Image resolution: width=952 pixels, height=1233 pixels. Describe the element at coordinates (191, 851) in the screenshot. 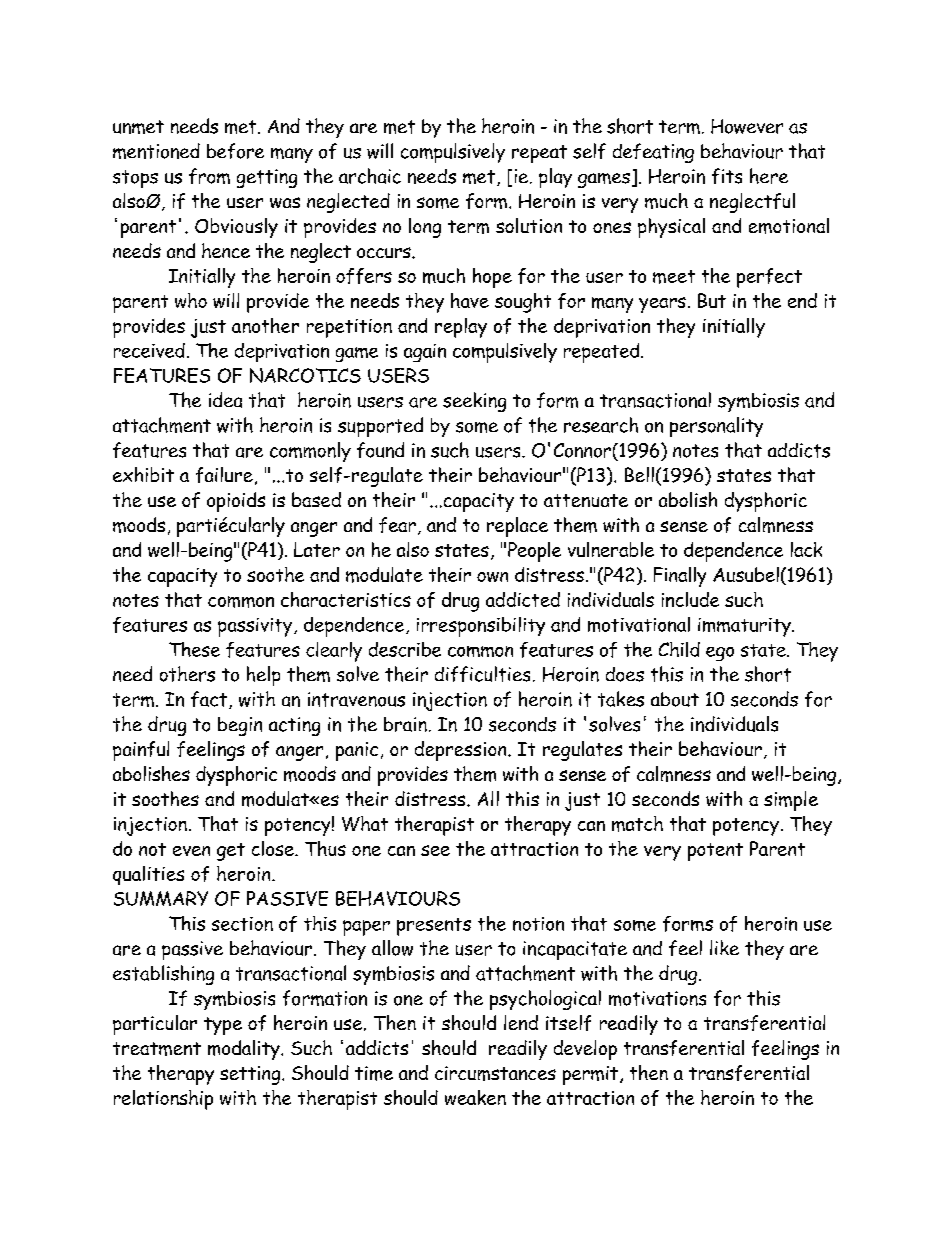

I see `even` at that location.
